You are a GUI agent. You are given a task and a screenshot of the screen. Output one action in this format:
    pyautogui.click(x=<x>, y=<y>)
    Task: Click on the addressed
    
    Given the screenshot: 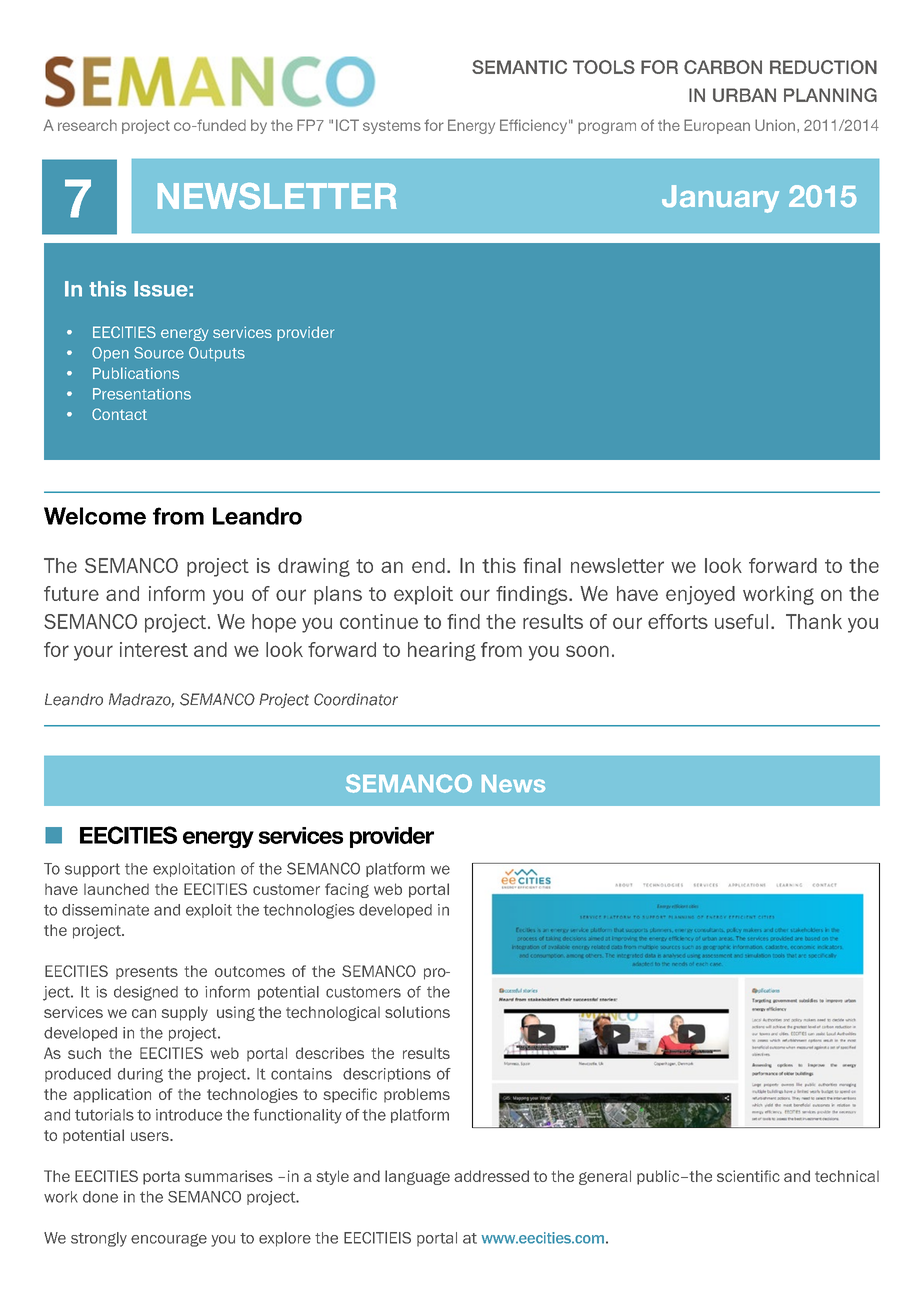 What is the action you would take?
    pyautogui.click(x=491, y=1176)
